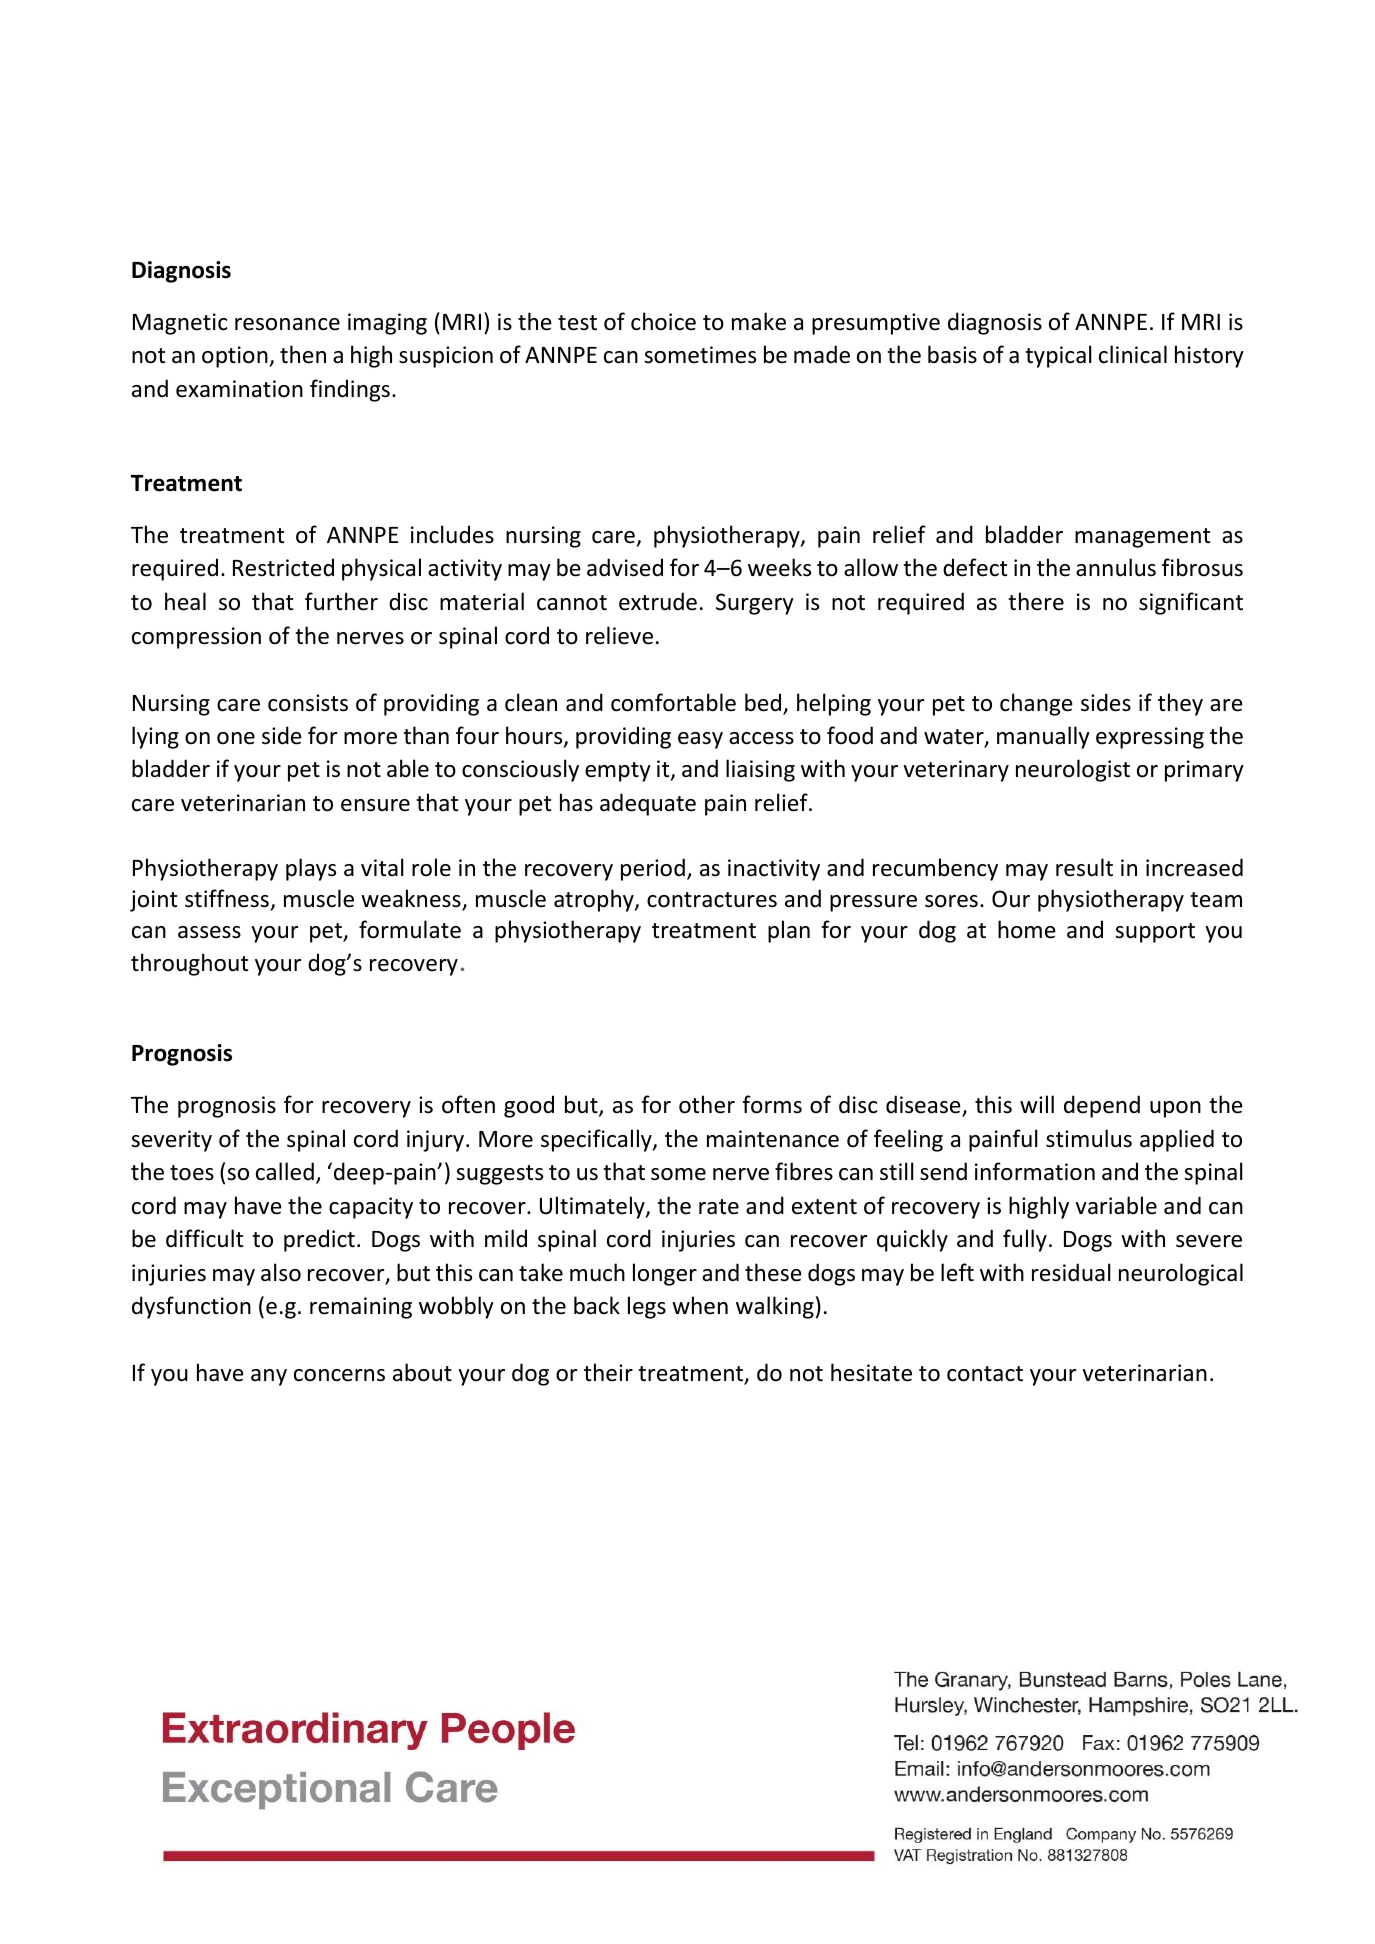 The image size is (1375, 1944). I want to click on extrude, so click(658, 601).
